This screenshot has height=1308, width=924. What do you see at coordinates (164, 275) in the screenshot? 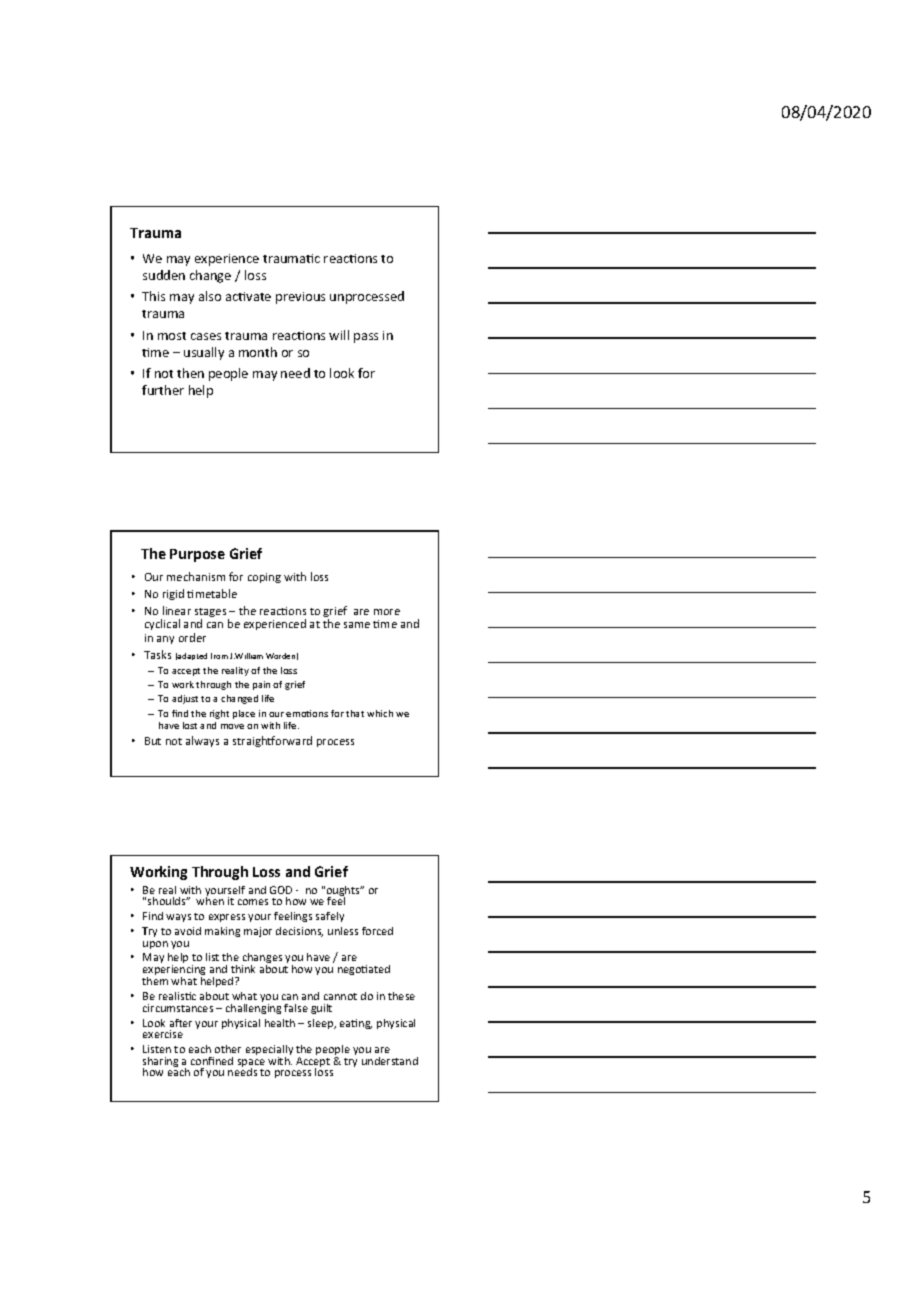
I see `sudden` at bounding box center [164, 275].
